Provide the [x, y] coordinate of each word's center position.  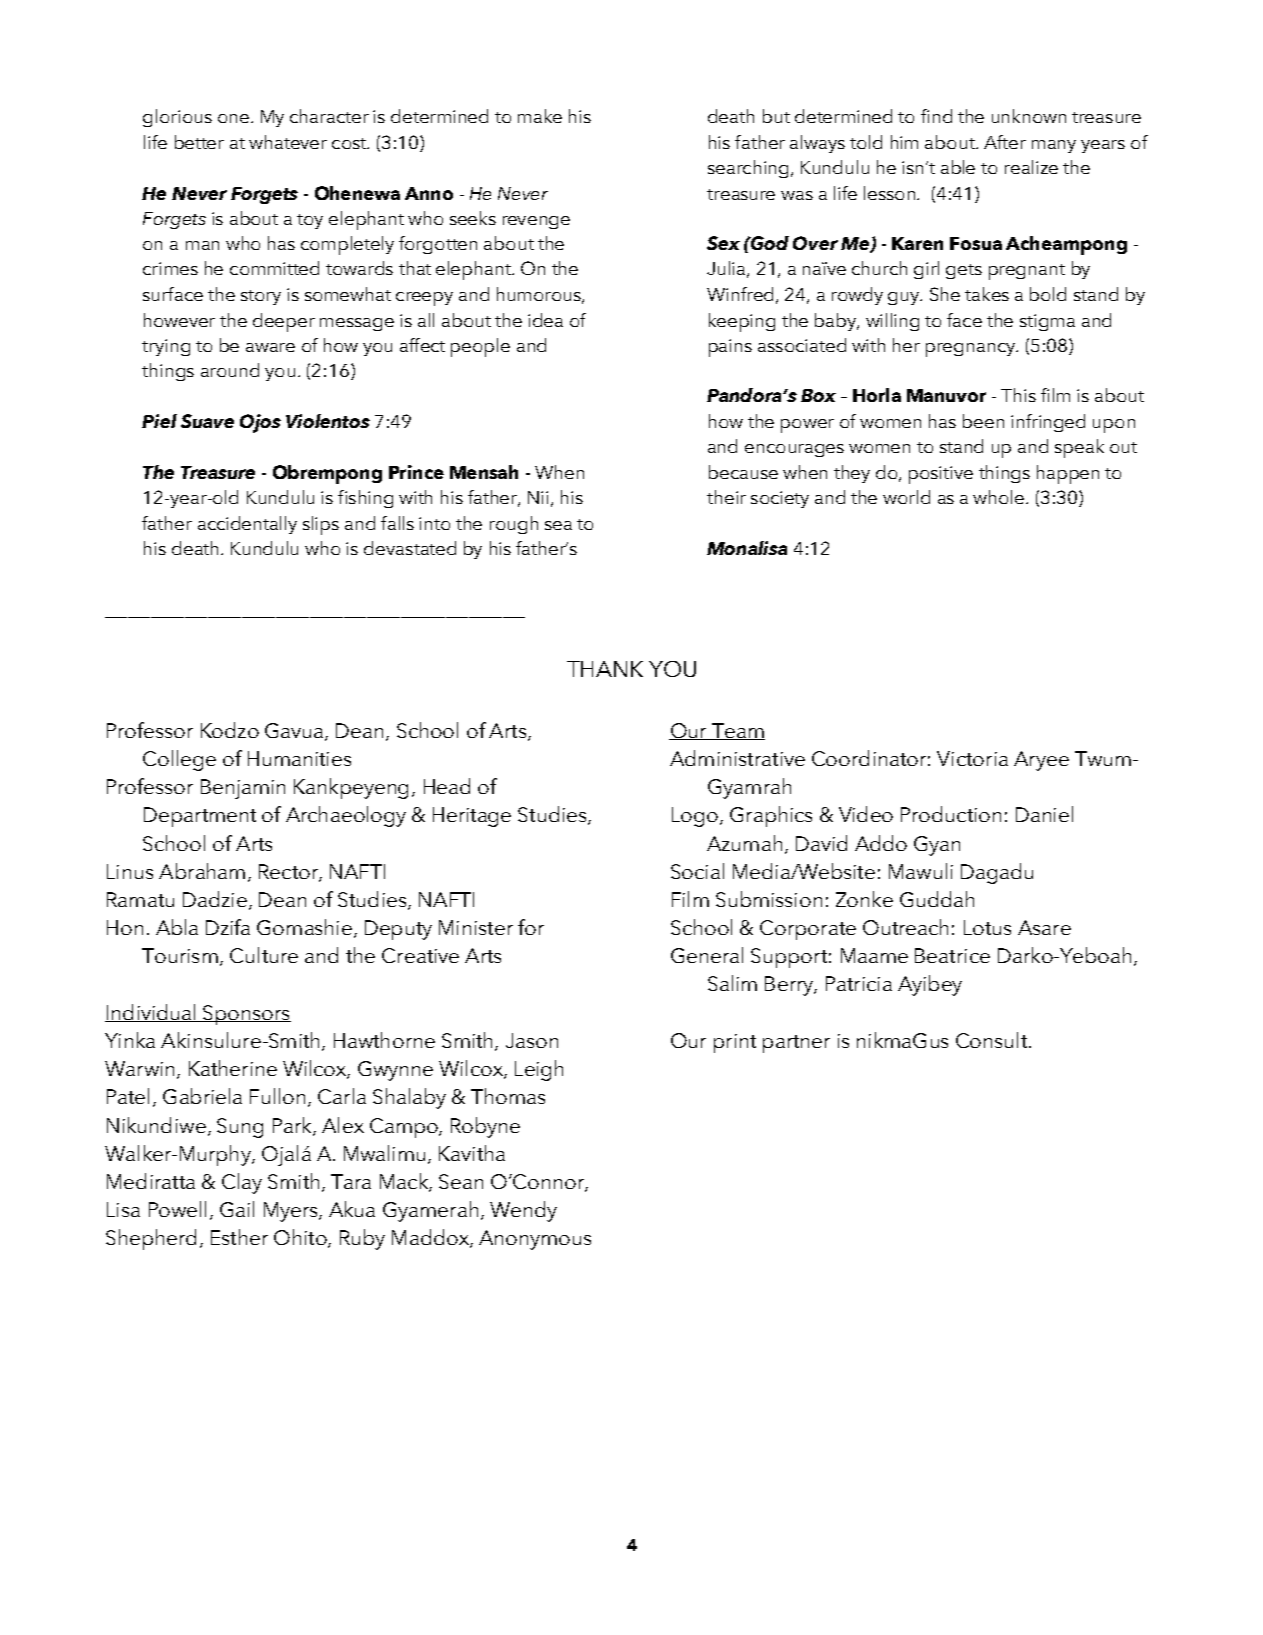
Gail [237, 1209]
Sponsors [246, 1015]
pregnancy [971, 350]
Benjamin [243, 789]
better [199, 142]
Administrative [737, 758]
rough [514, 525]
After [1005, 142]
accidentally [247, 525]
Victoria [972, 758]
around [230, 370]
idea [545, 320]
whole [1000, 497]
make [540, 116]
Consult [993, 1040]
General [707, 955]
